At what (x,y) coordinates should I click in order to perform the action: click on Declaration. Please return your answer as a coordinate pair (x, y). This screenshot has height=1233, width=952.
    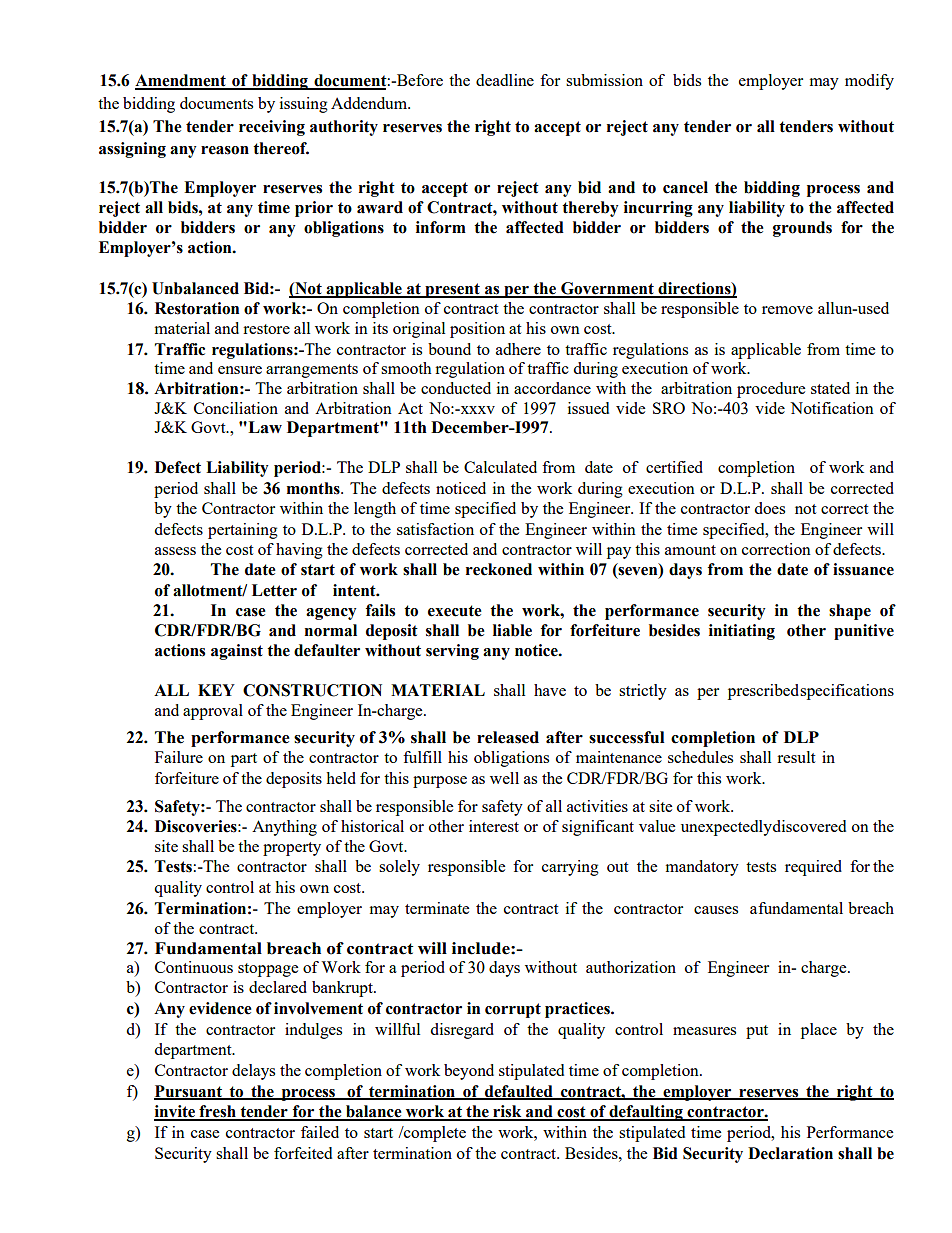
    Looking at the image, I should click on (790, 1153).
